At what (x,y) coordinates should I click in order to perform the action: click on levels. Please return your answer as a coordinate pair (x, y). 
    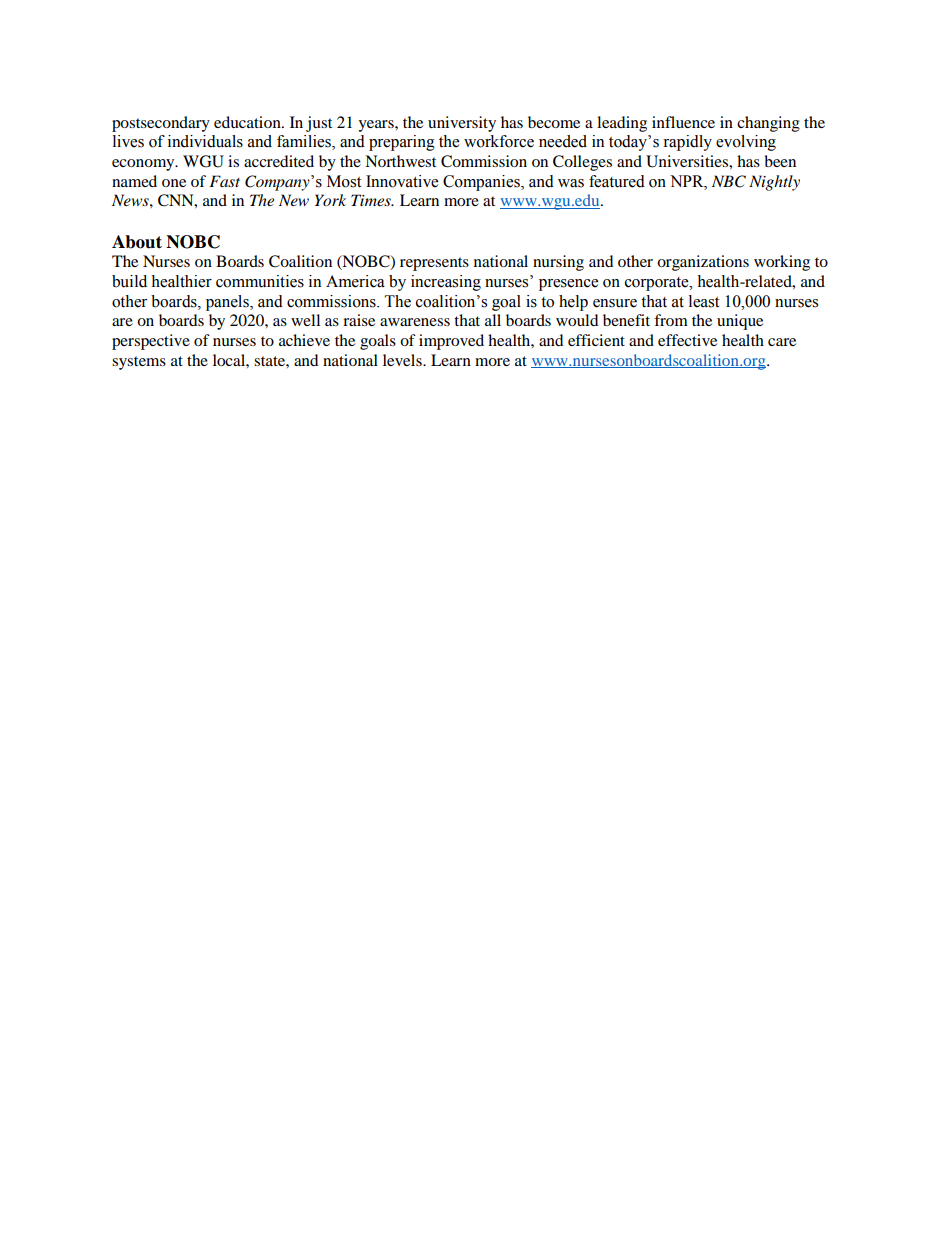
    Looking at the image, I should click on (403, 360).
